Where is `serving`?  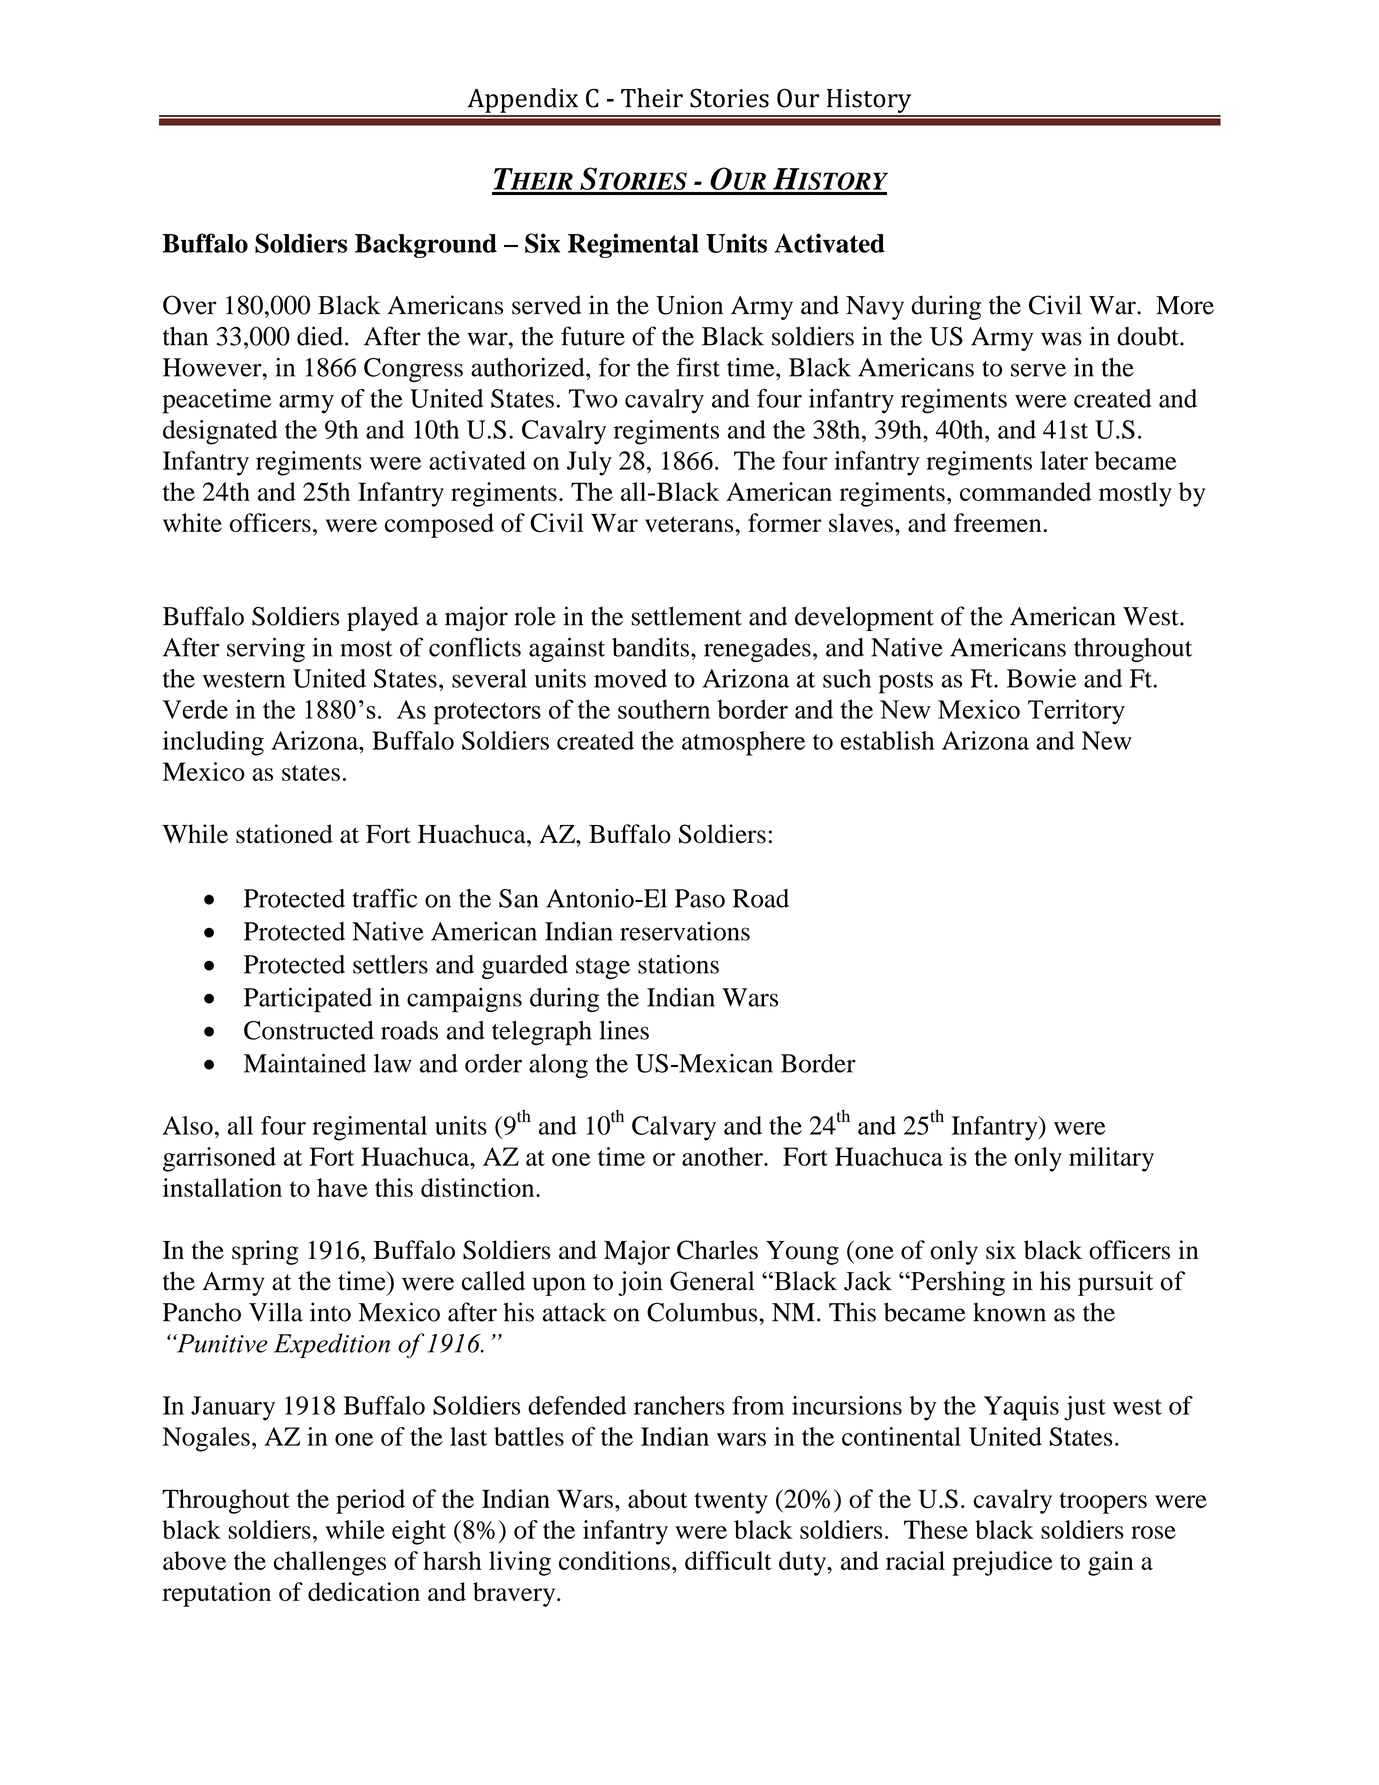 serving is located at coordinates (266, 649).
